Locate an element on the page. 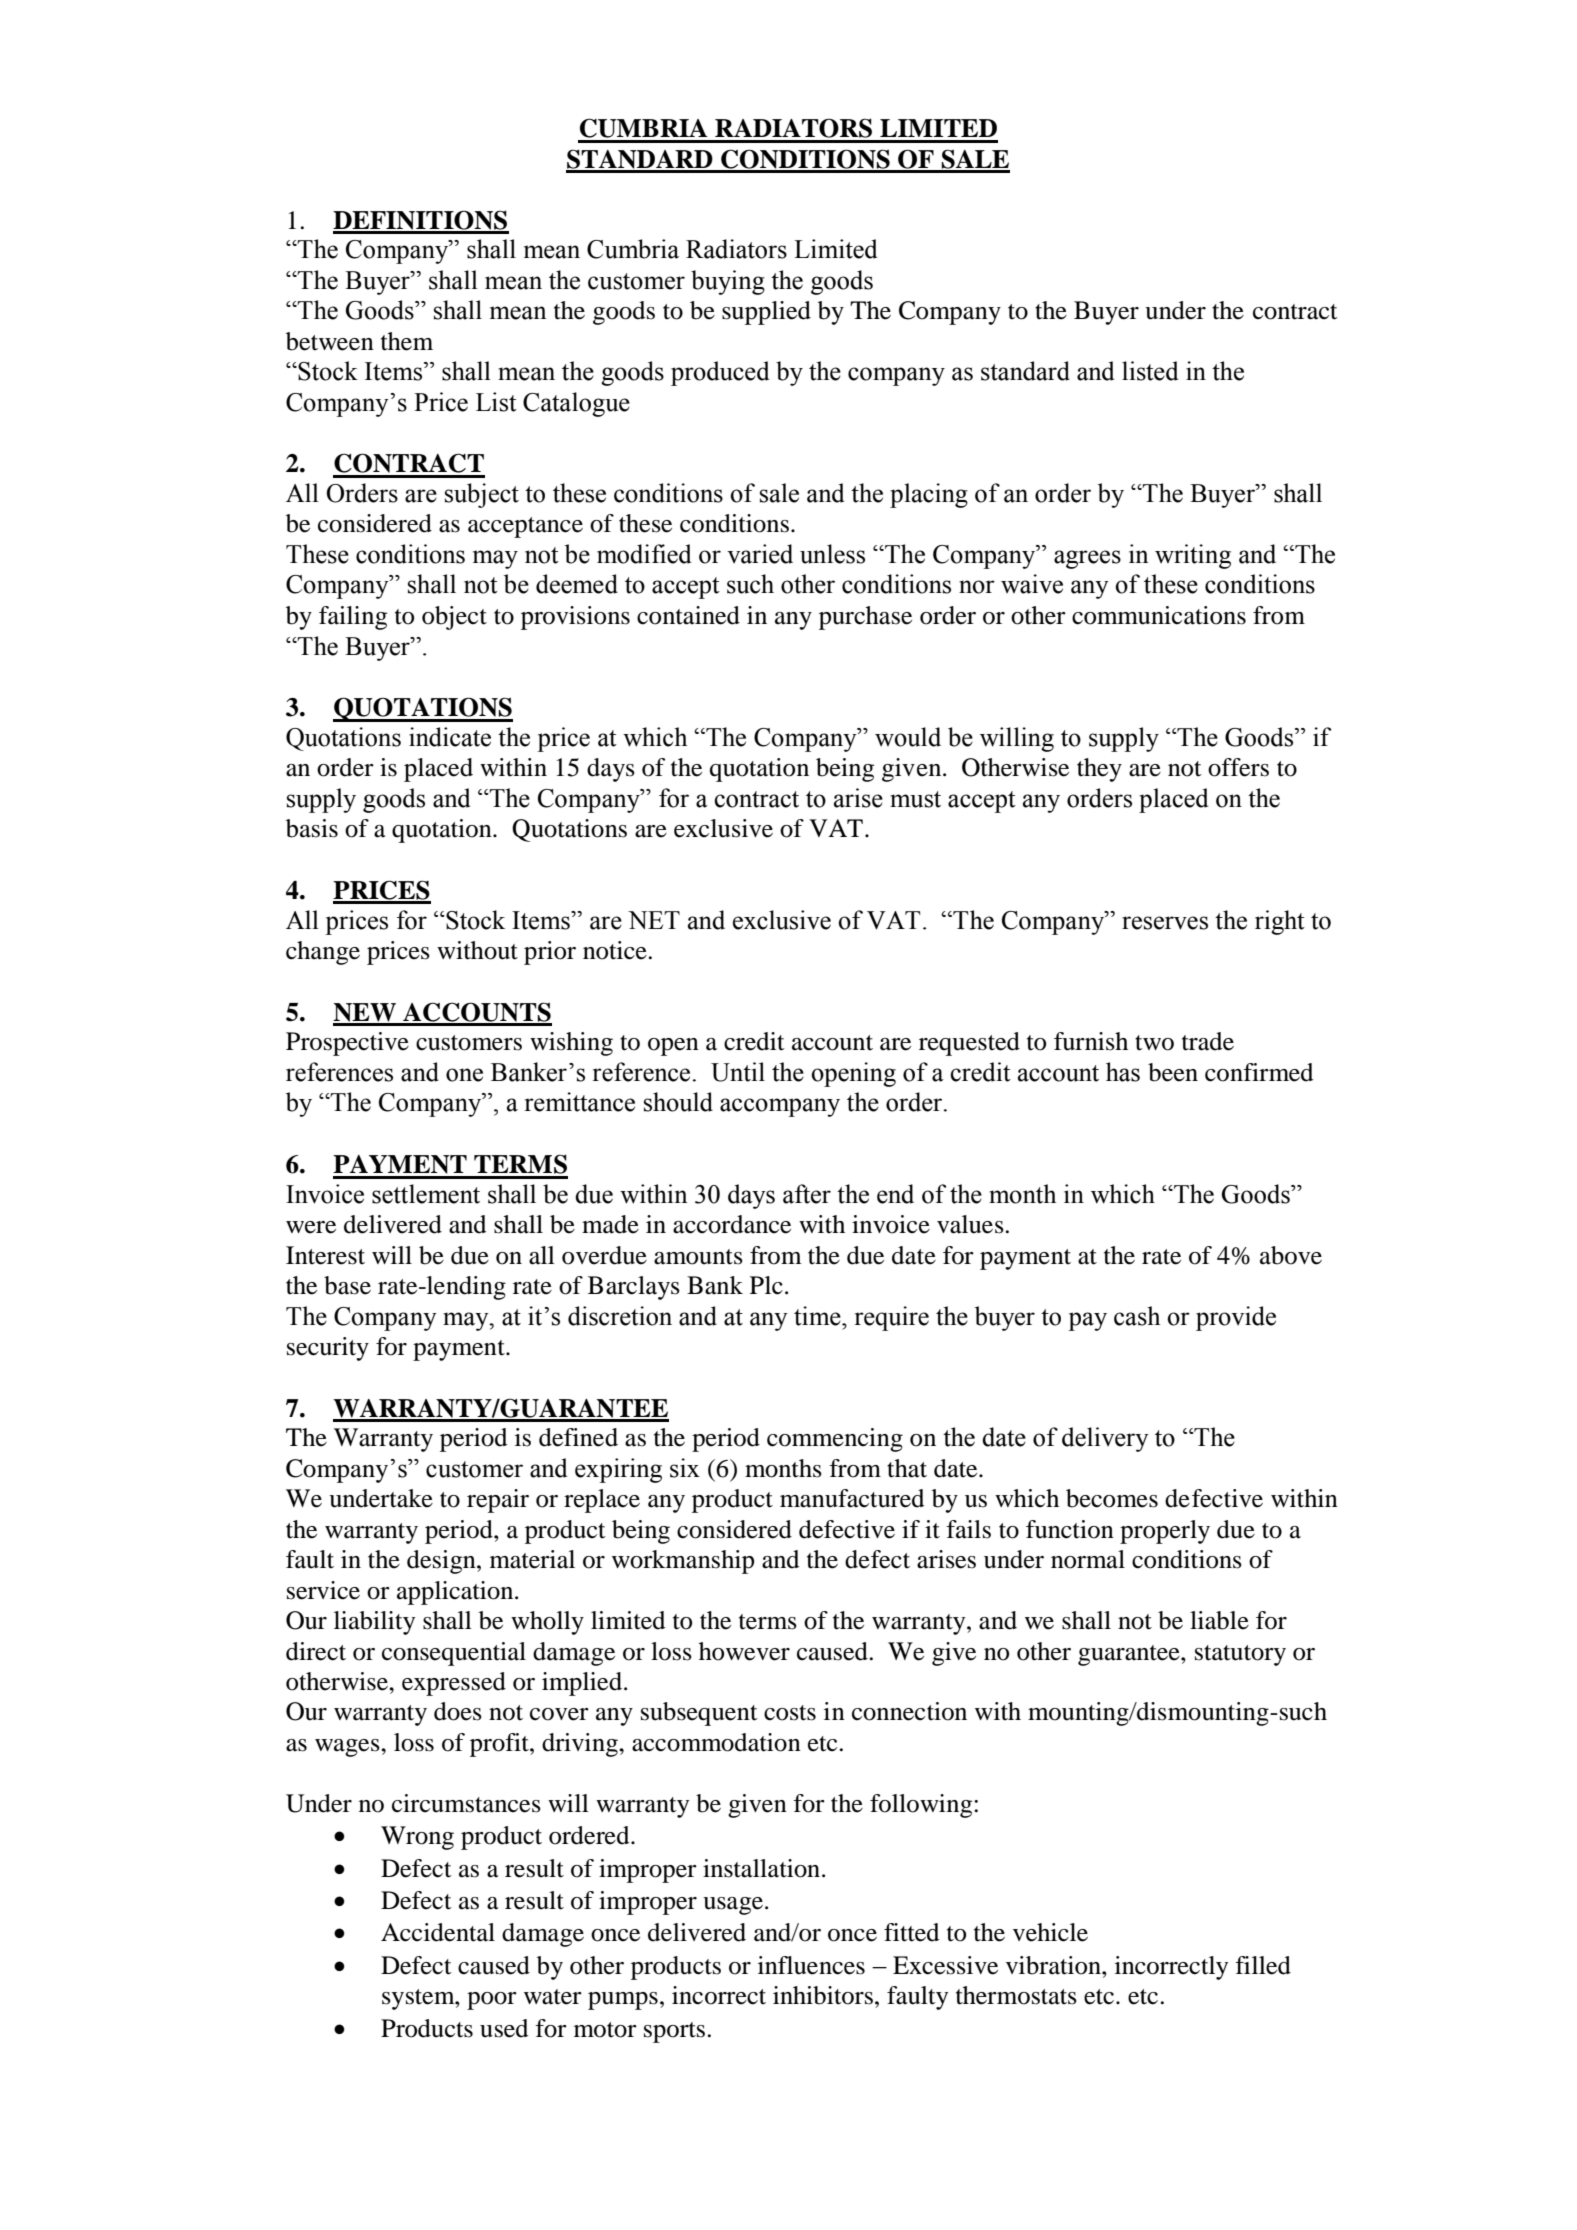  been is located at coordinates (1173, 1072).
